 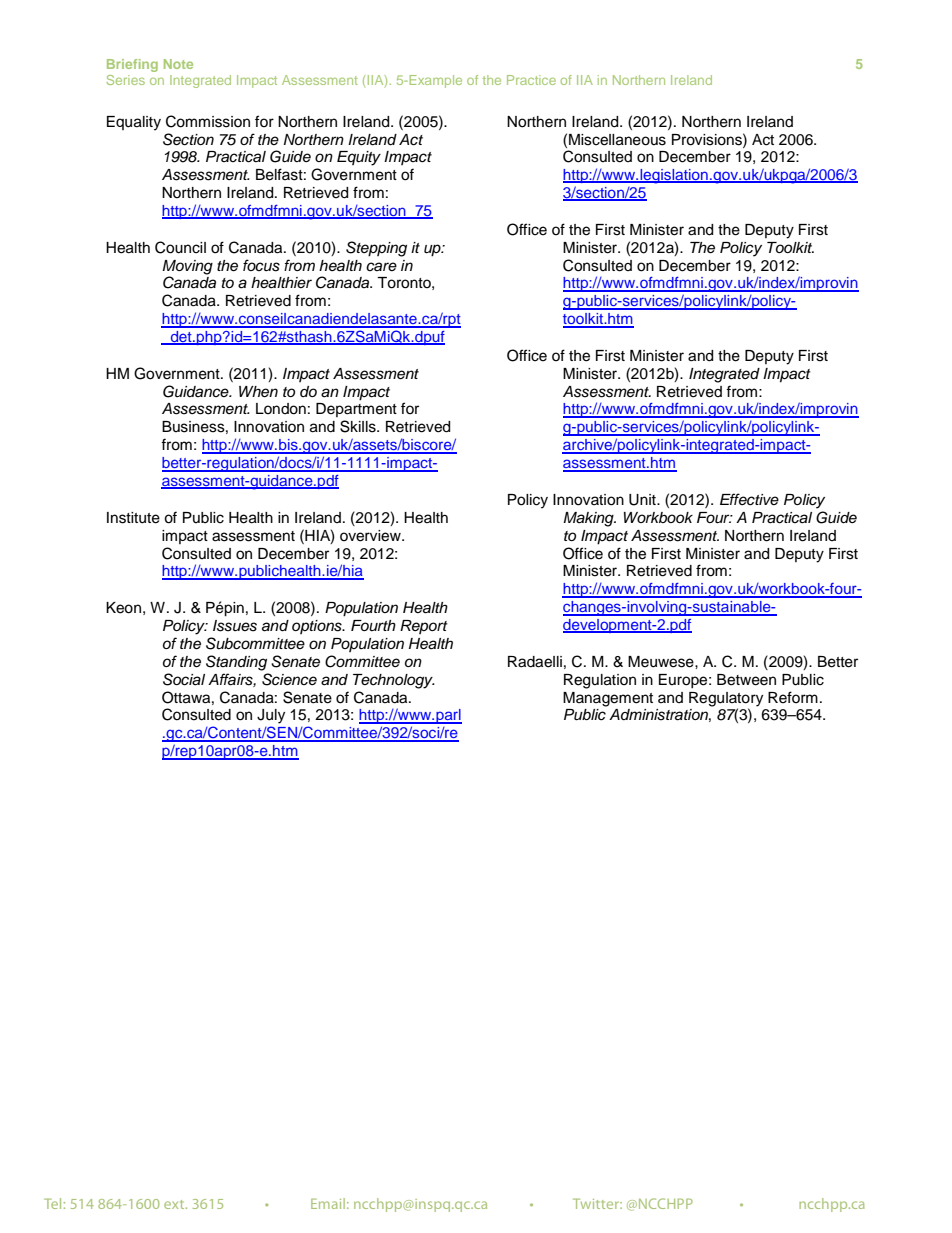 What do you see at coordinates (125, 80) in the image?
I see `Series` at bounding box center [125, 80].
